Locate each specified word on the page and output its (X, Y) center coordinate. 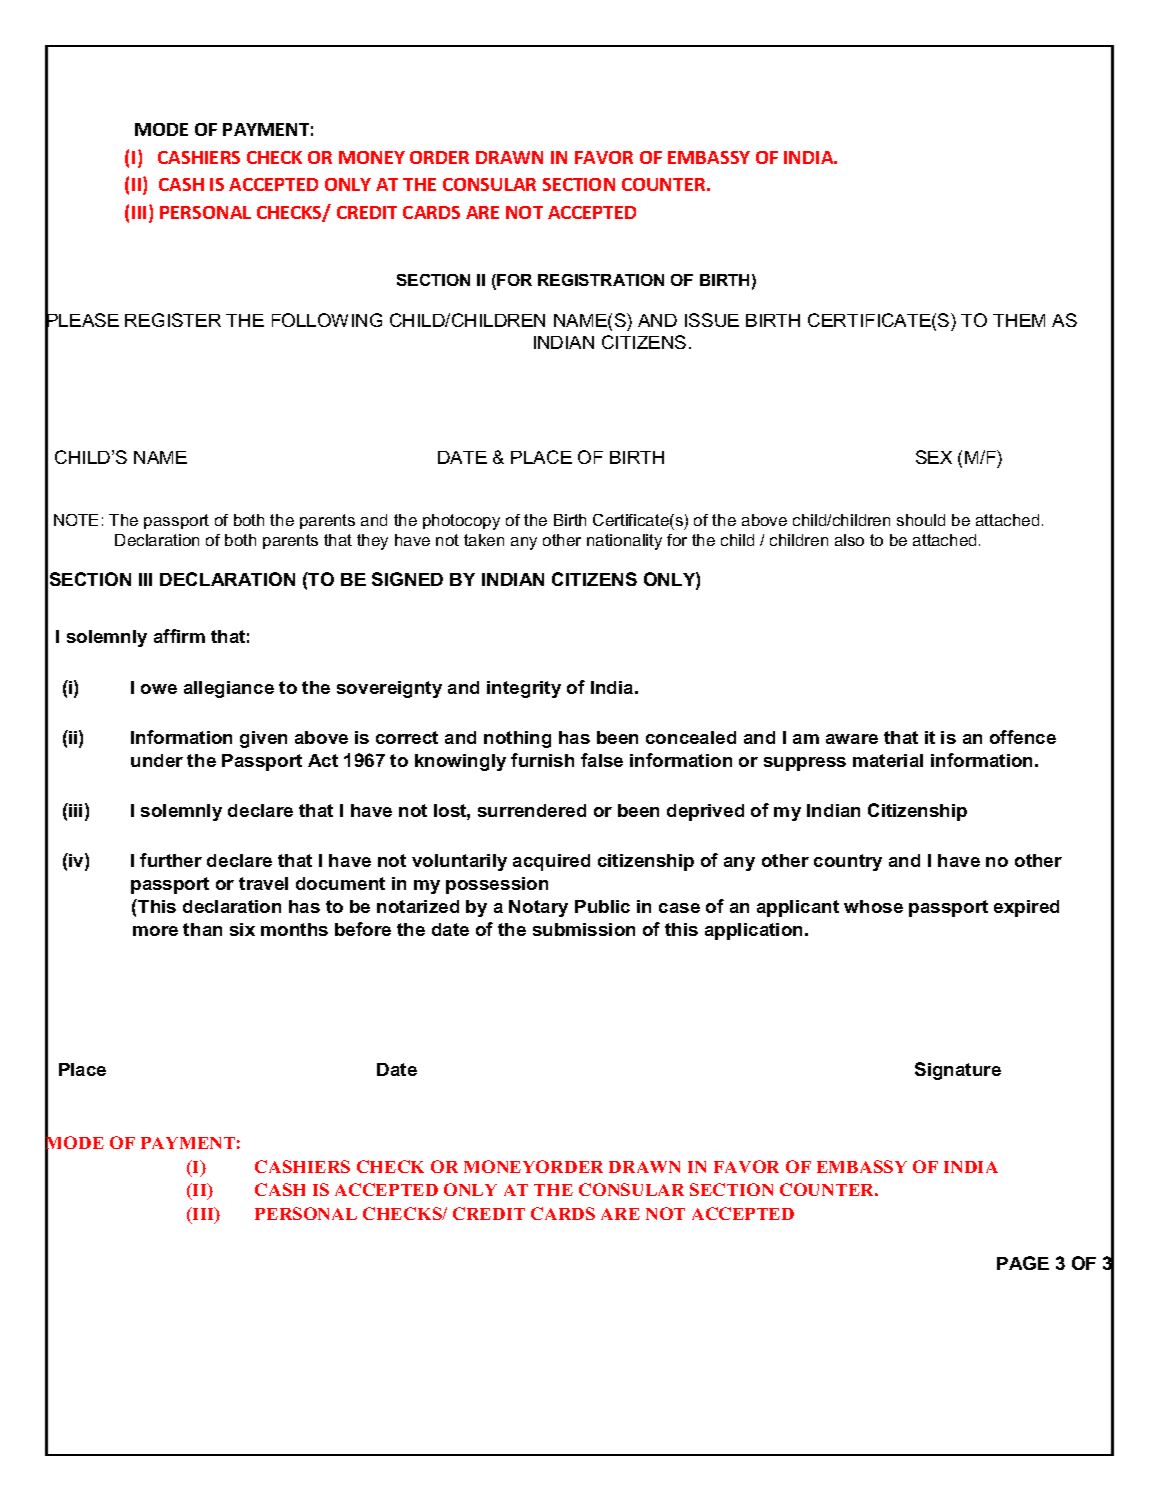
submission (584, 929)
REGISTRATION (601, 280)
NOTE (76, 520)
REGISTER (173, 320)
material (888, 760)
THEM (1019, 320)
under (157, 760)
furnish (542, 760)
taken (484, 540)
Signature (958, 1071)
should (921, 520)
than (202, 929)
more (155, 931)
